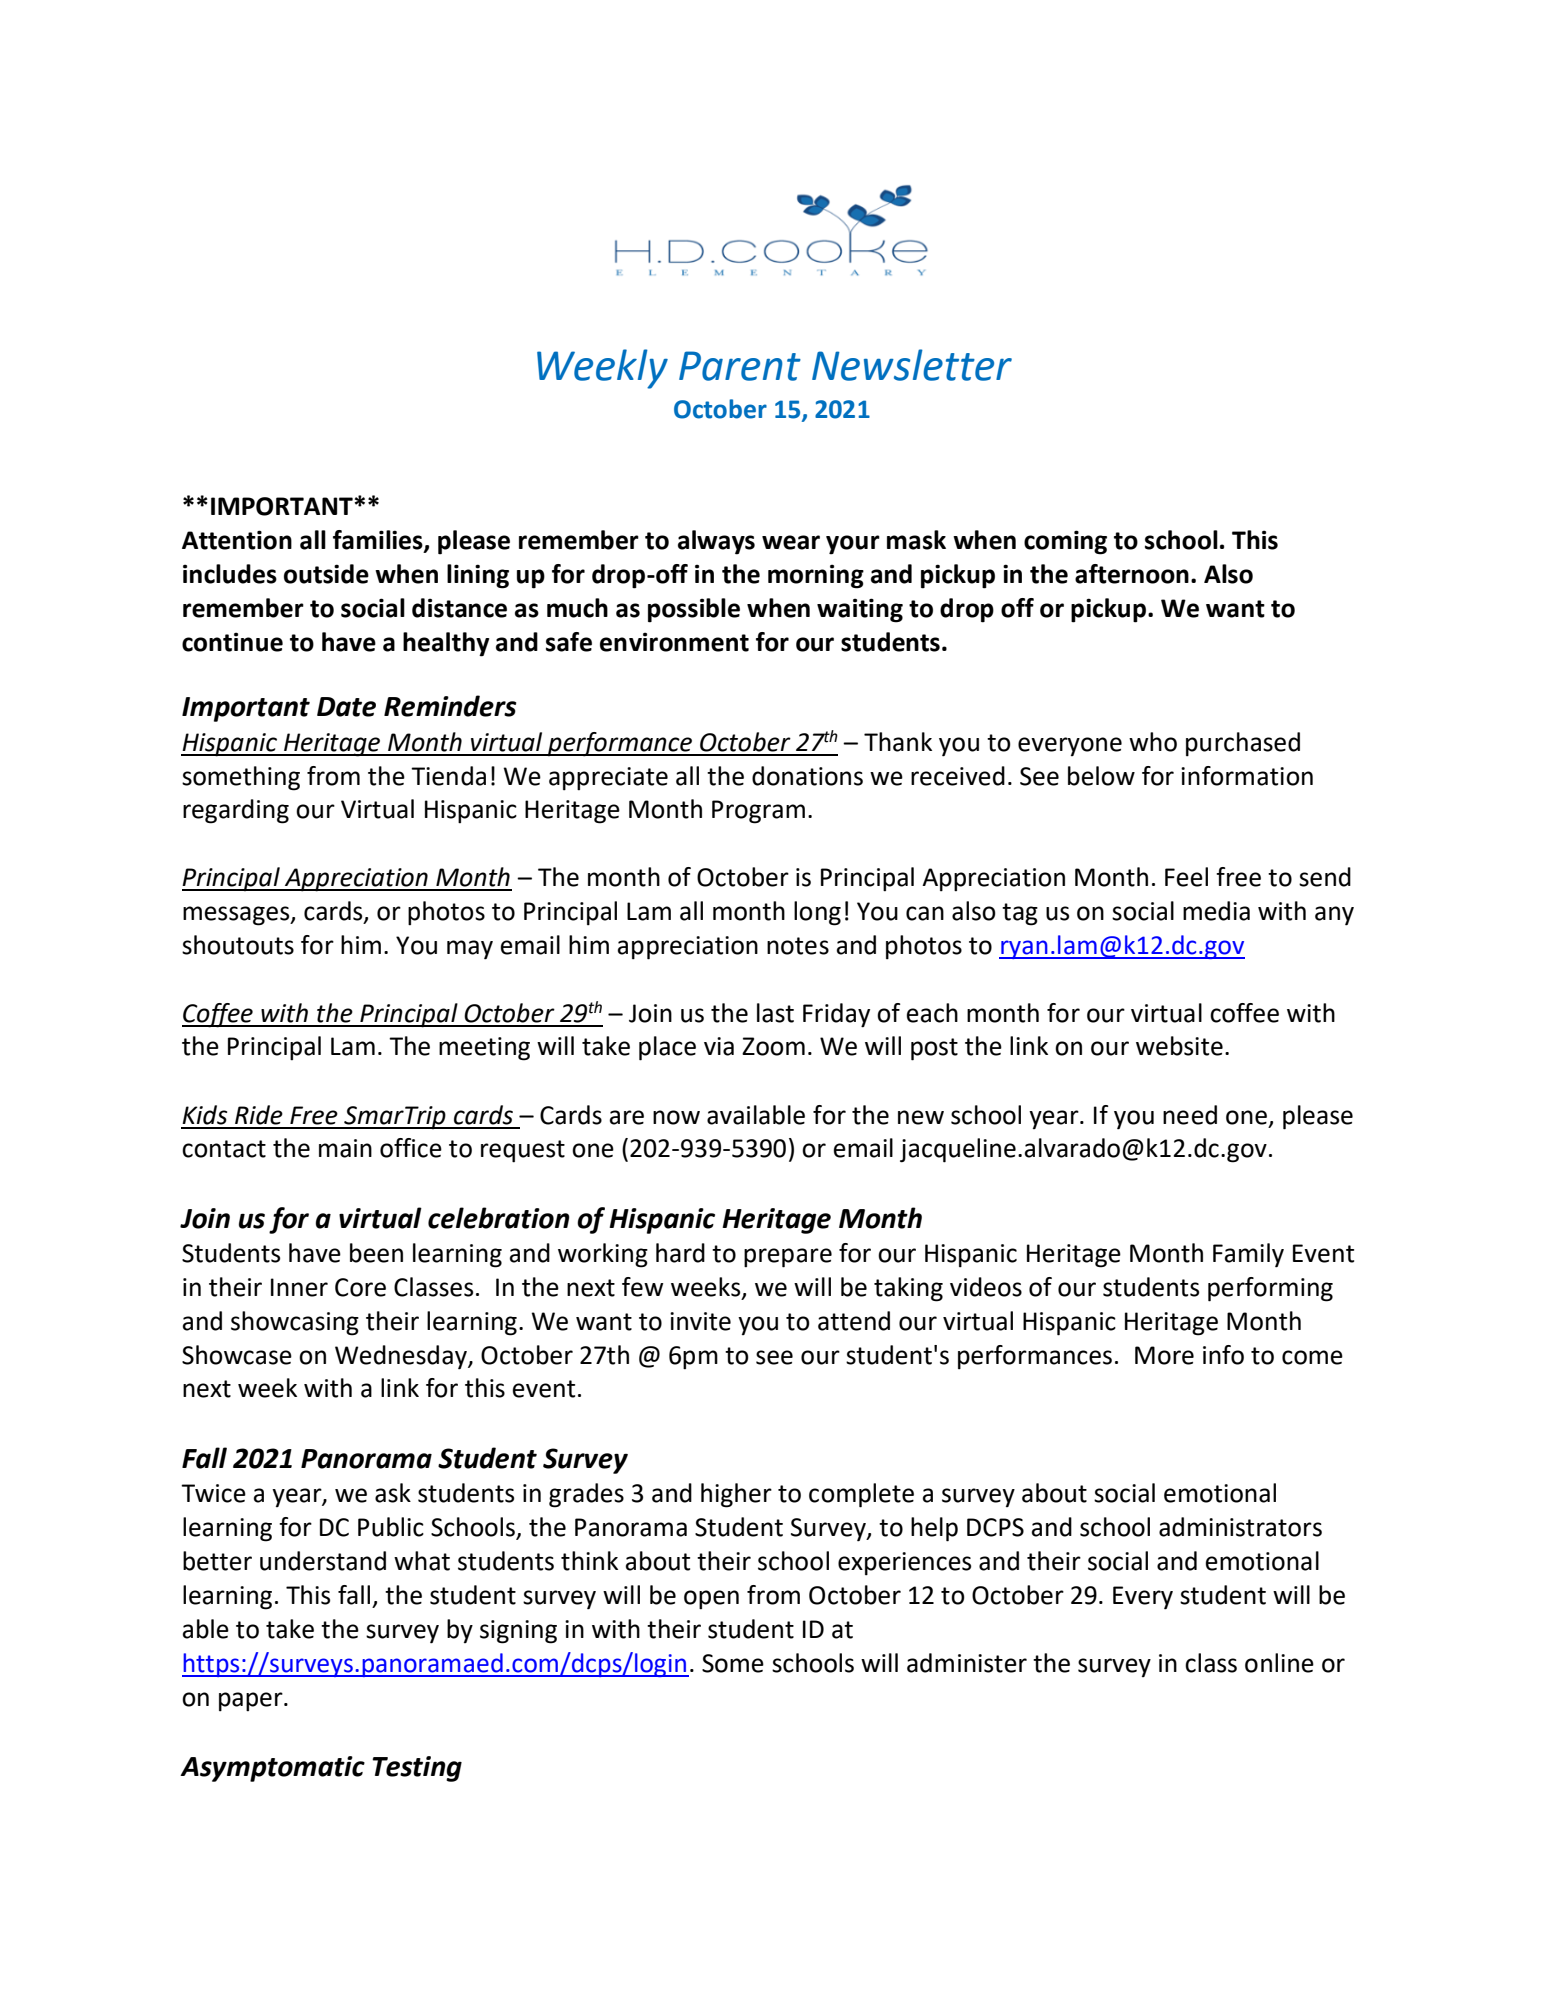  Describe the element at coordinates (360, 1287) in the image. I see `Core` at that location.
